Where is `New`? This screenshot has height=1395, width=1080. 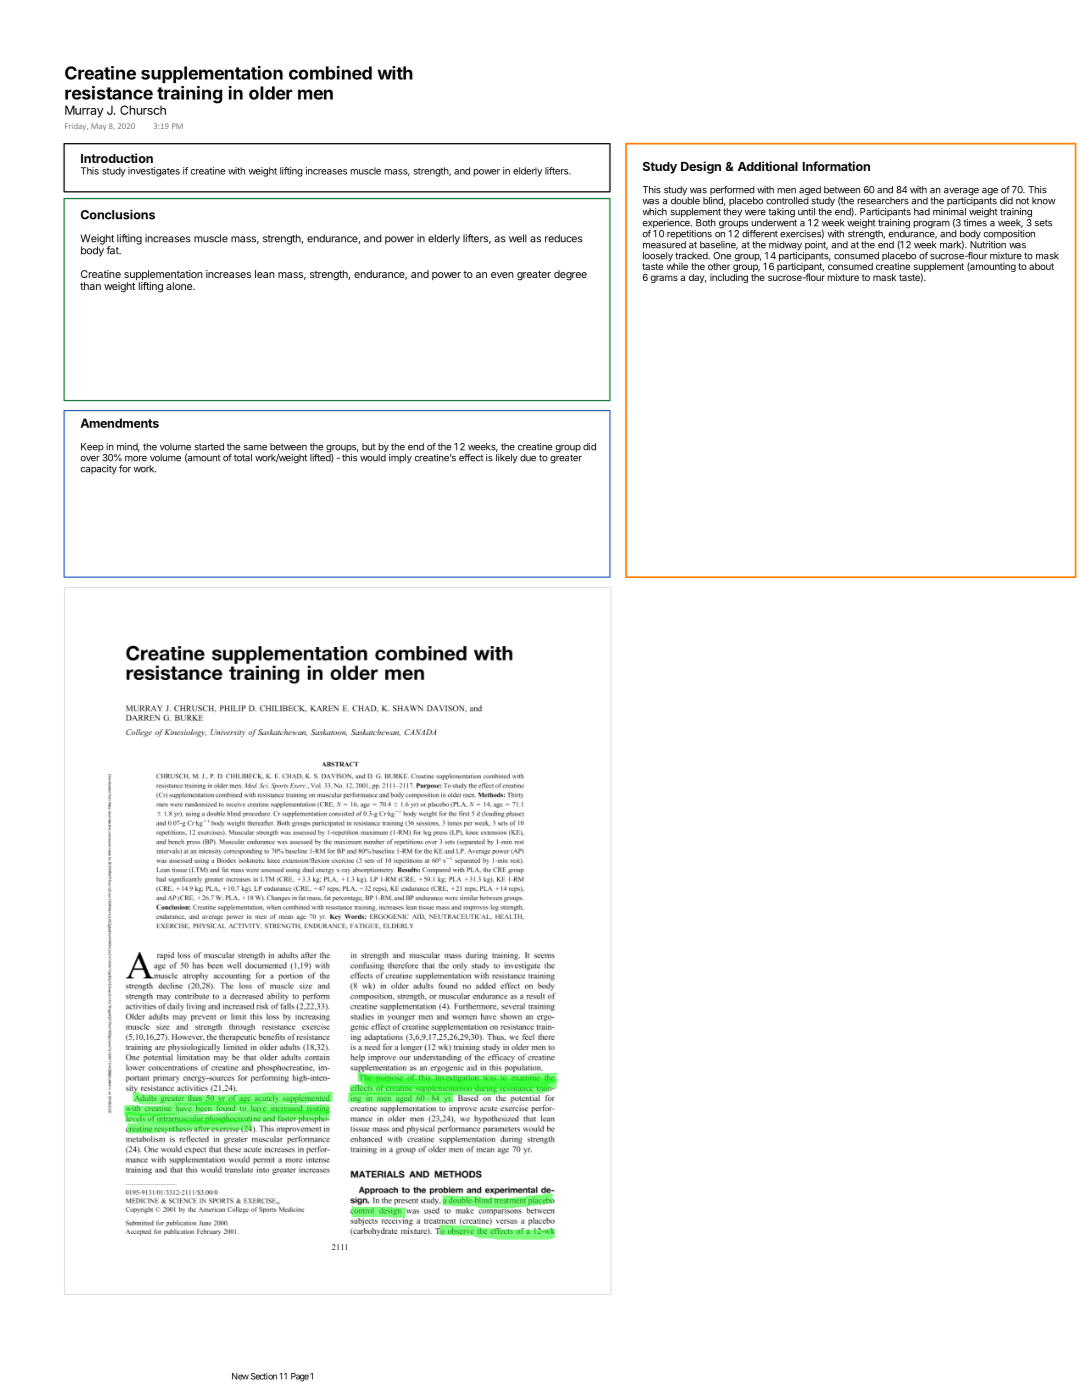
New is located at coordinates (240, 1376).
